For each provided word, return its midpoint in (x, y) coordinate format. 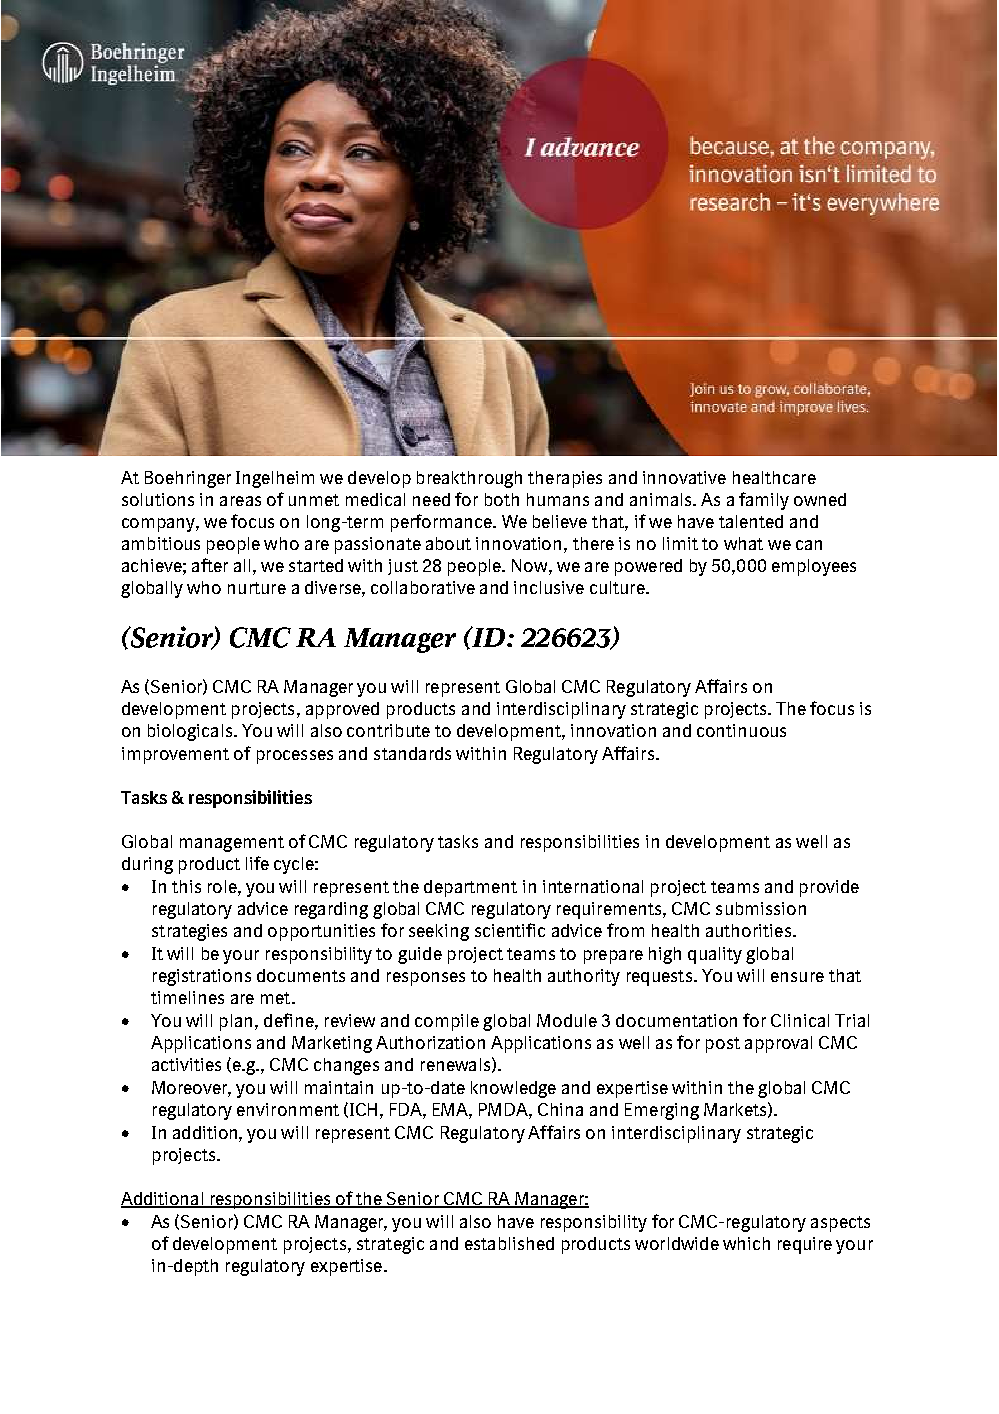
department (470, 888)
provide (829, 888)
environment (288, 1109)
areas (240, 501)
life (257, 863)
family (764, 501)
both (502, 499)
